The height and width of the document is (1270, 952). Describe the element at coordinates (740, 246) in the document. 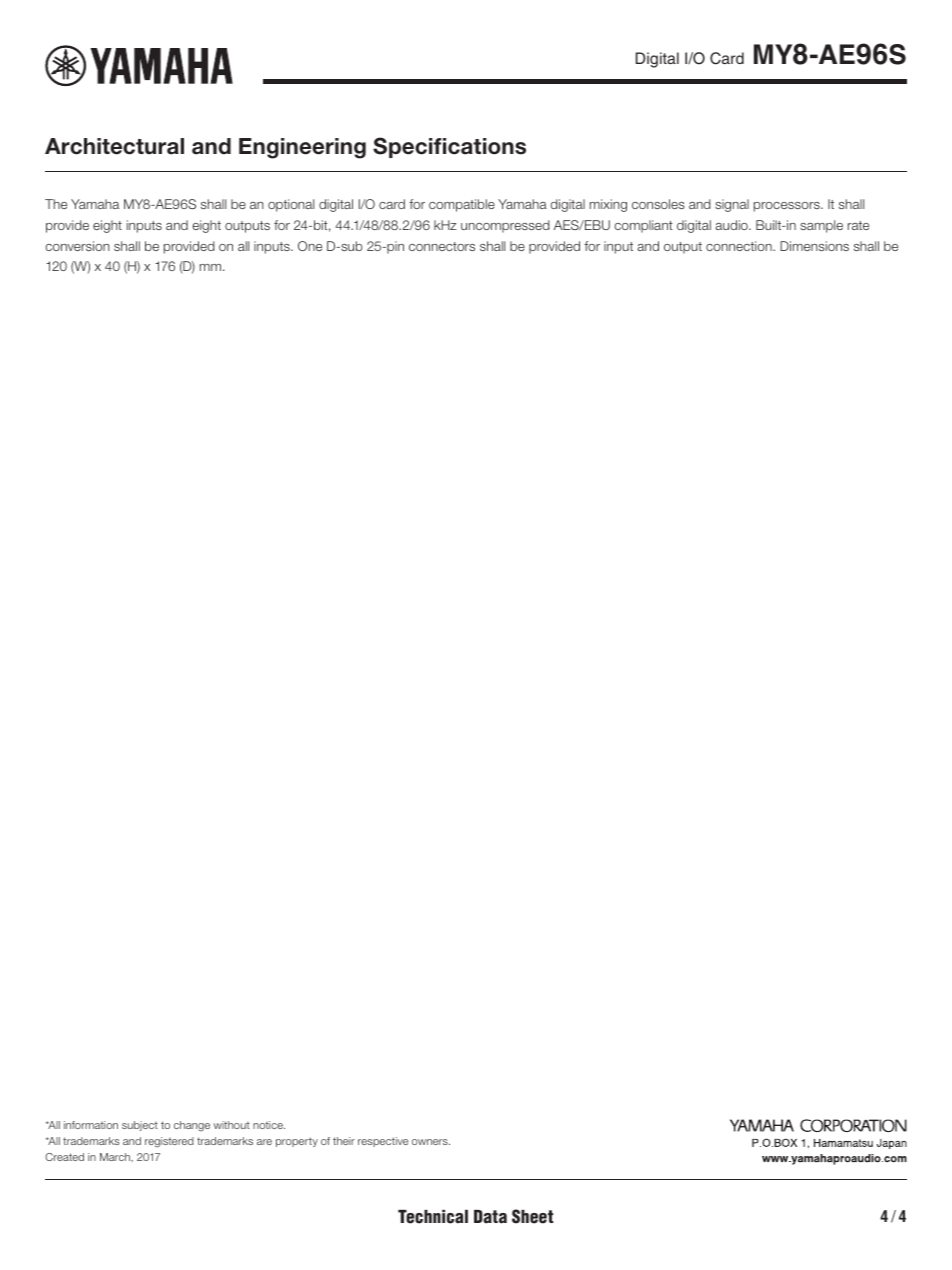

I see `connection` at that location.
